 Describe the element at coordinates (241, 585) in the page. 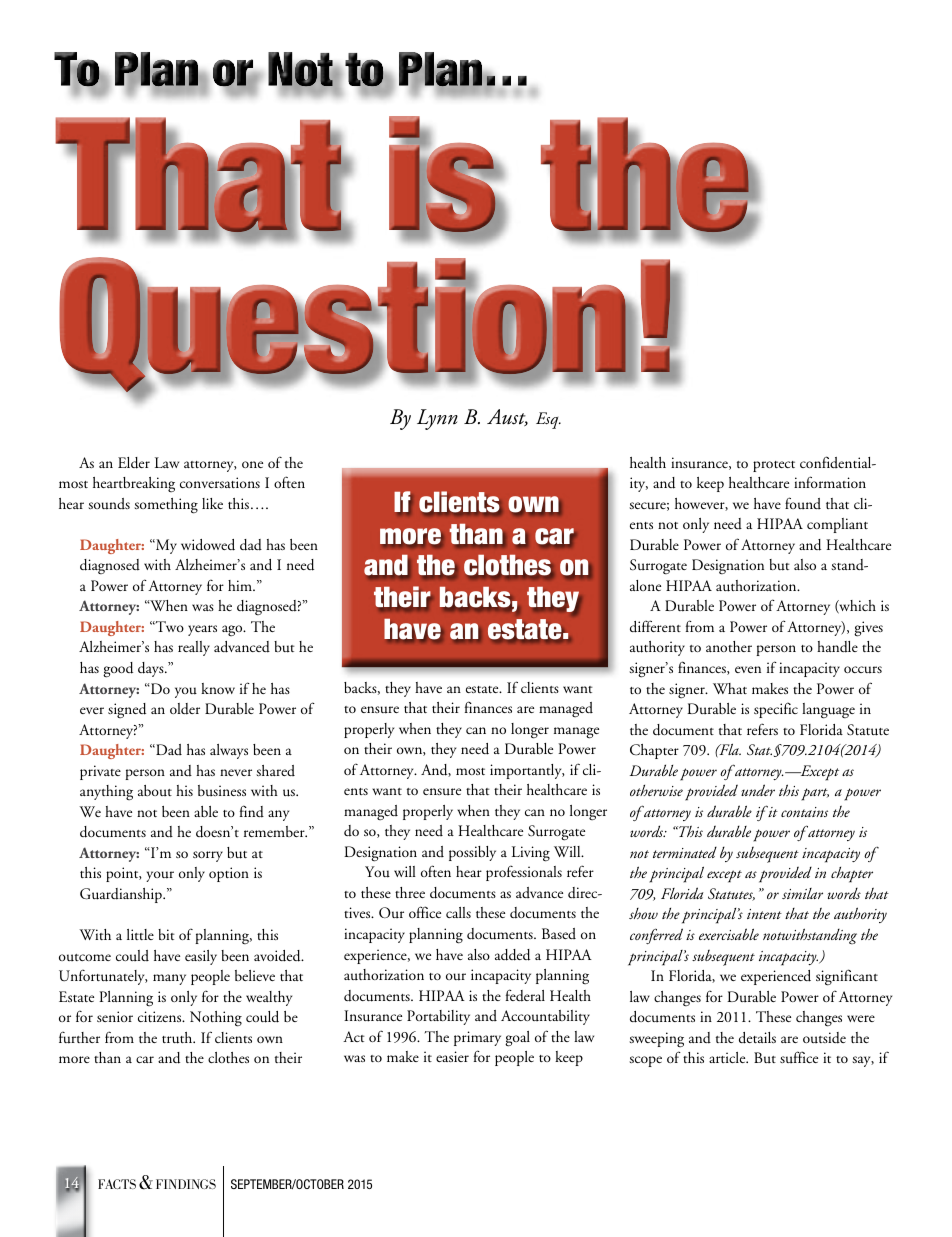

I see `him` at that location.
